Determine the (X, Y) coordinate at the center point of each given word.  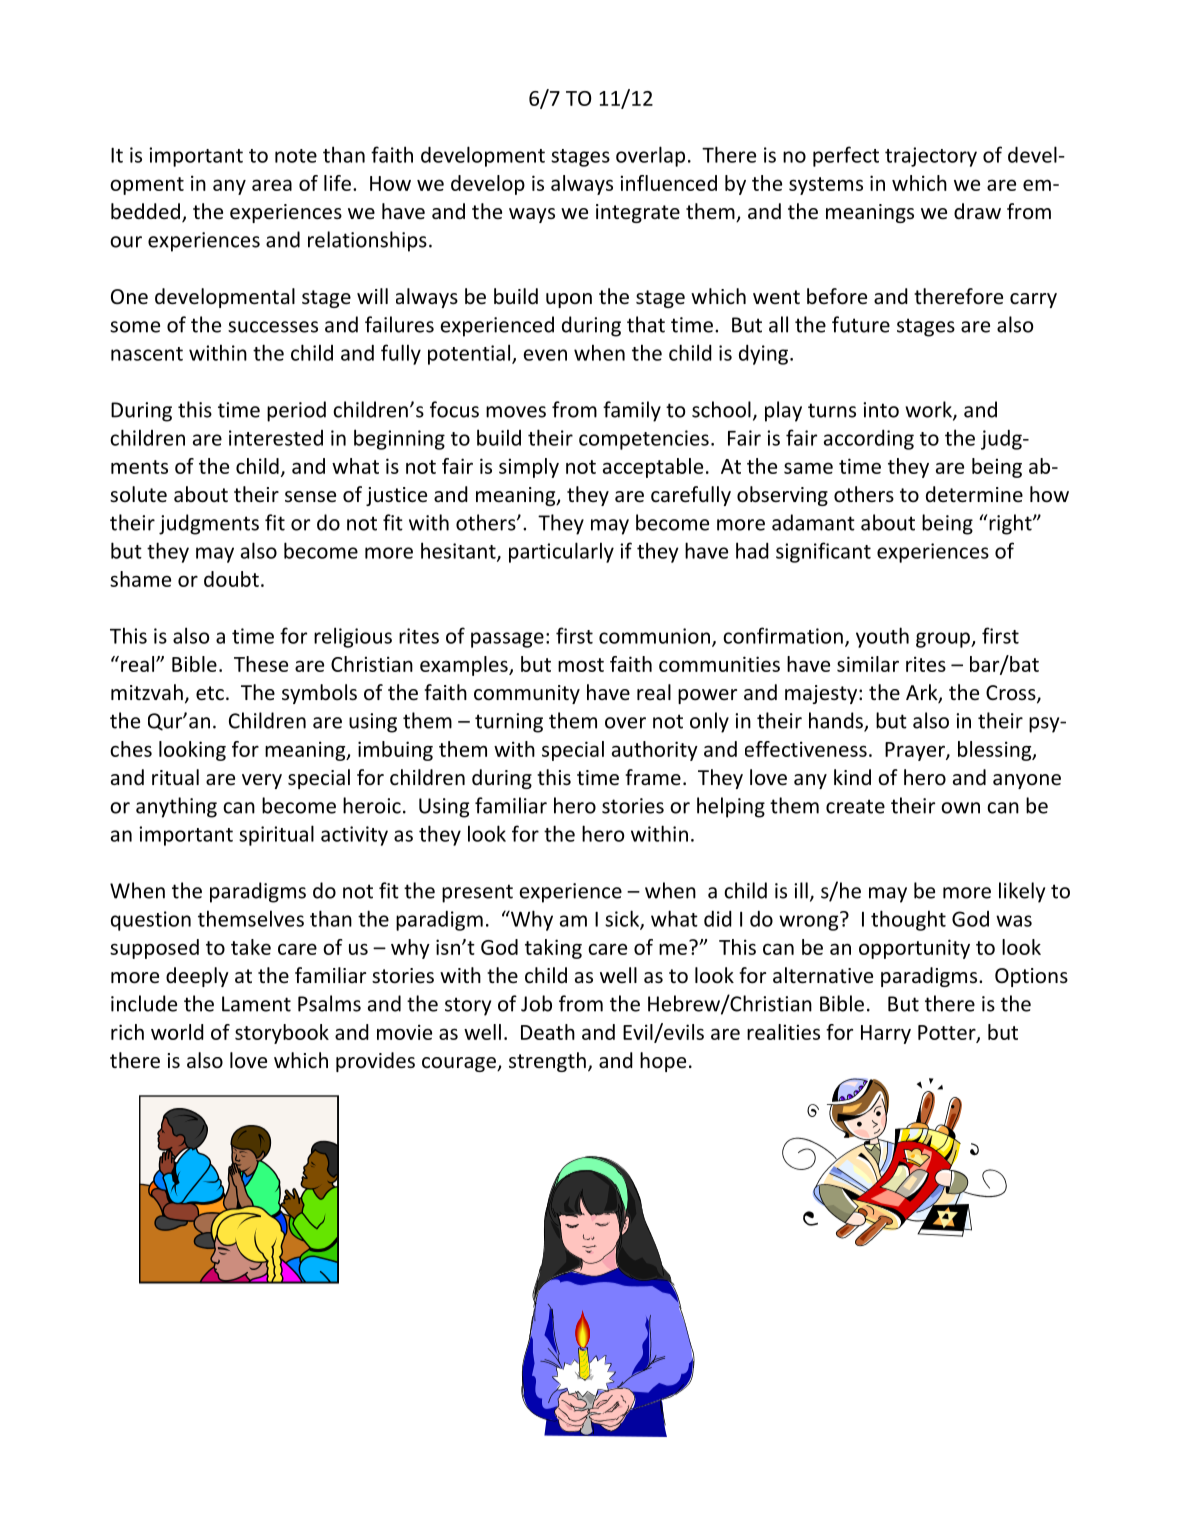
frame (653, 777)
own (960, 808)
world (177, 1032)
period (296, 411)
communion (654, 636)
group (944, 640)
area (272, 185)
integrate (638, 213)
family (632, 411)
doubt (231, 579)
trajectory (931, 157)
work (929, 410)
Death (548, 1032)
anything (176, 807)
